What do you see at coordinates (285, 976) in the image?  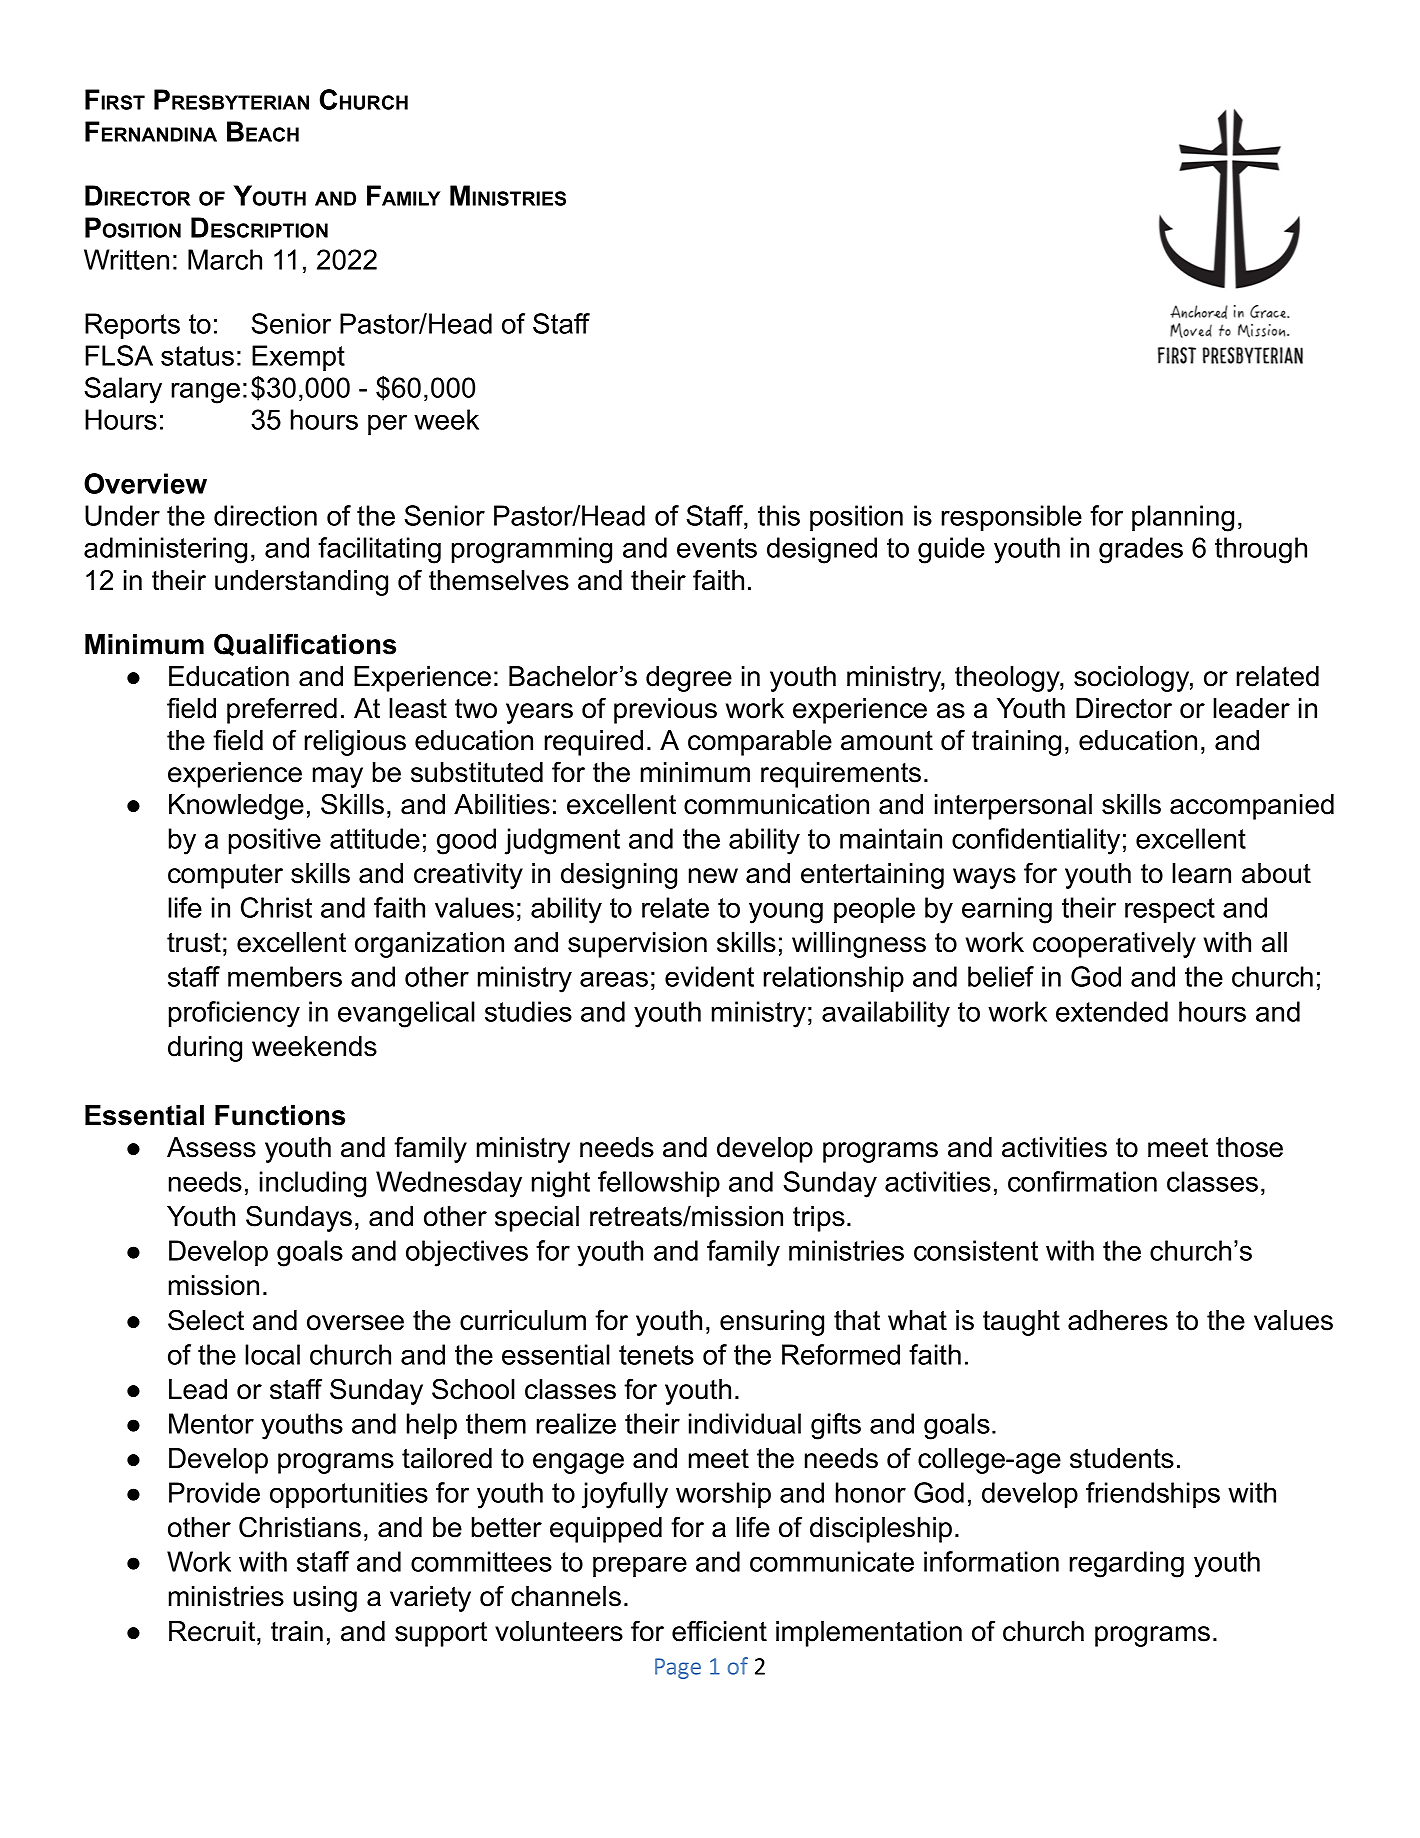 I see `members` at bounding box center [285, 976].
